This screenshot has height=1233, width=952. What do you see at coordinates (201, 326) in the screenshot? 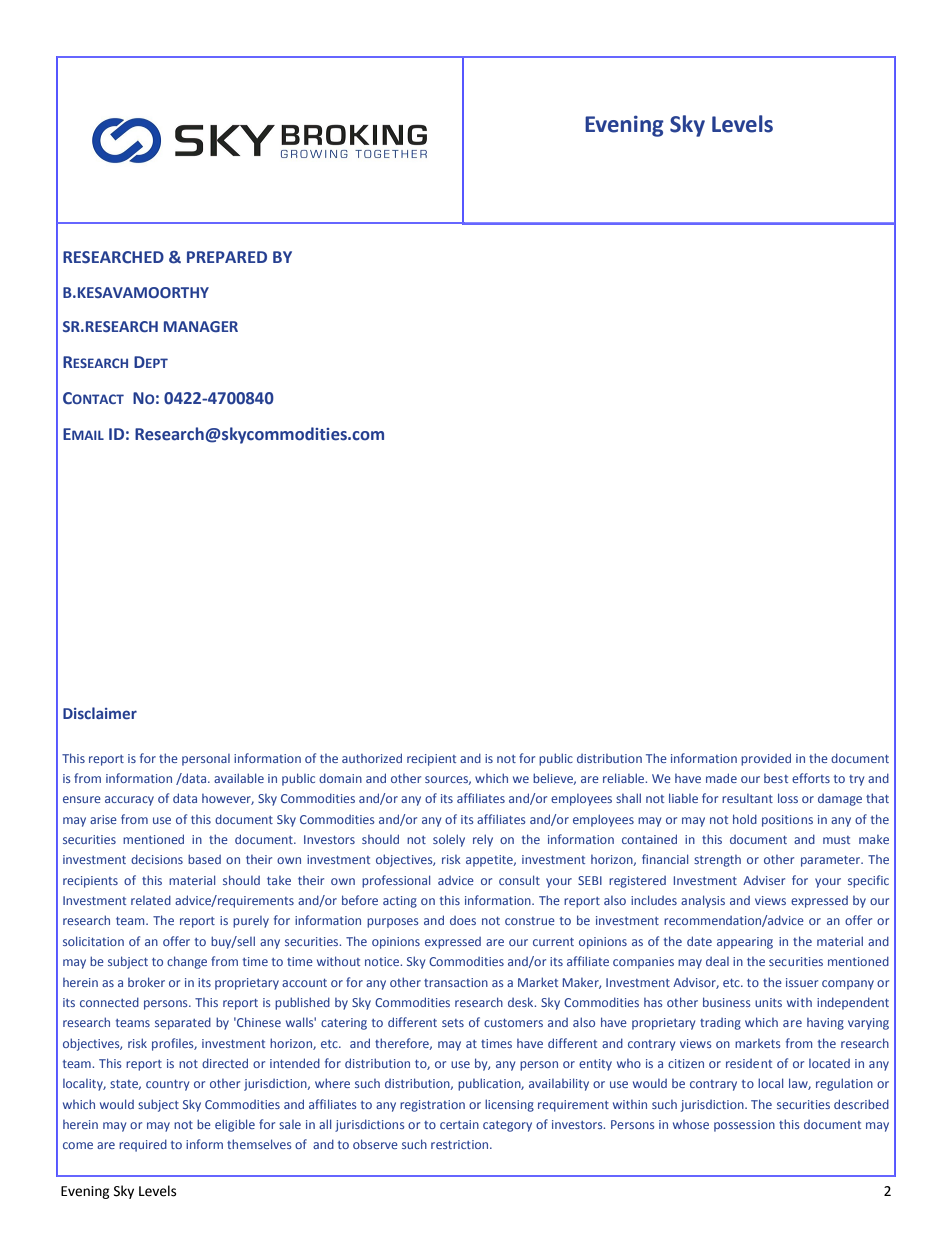
I see `MANAGER` at bounding box center [201, 326].
